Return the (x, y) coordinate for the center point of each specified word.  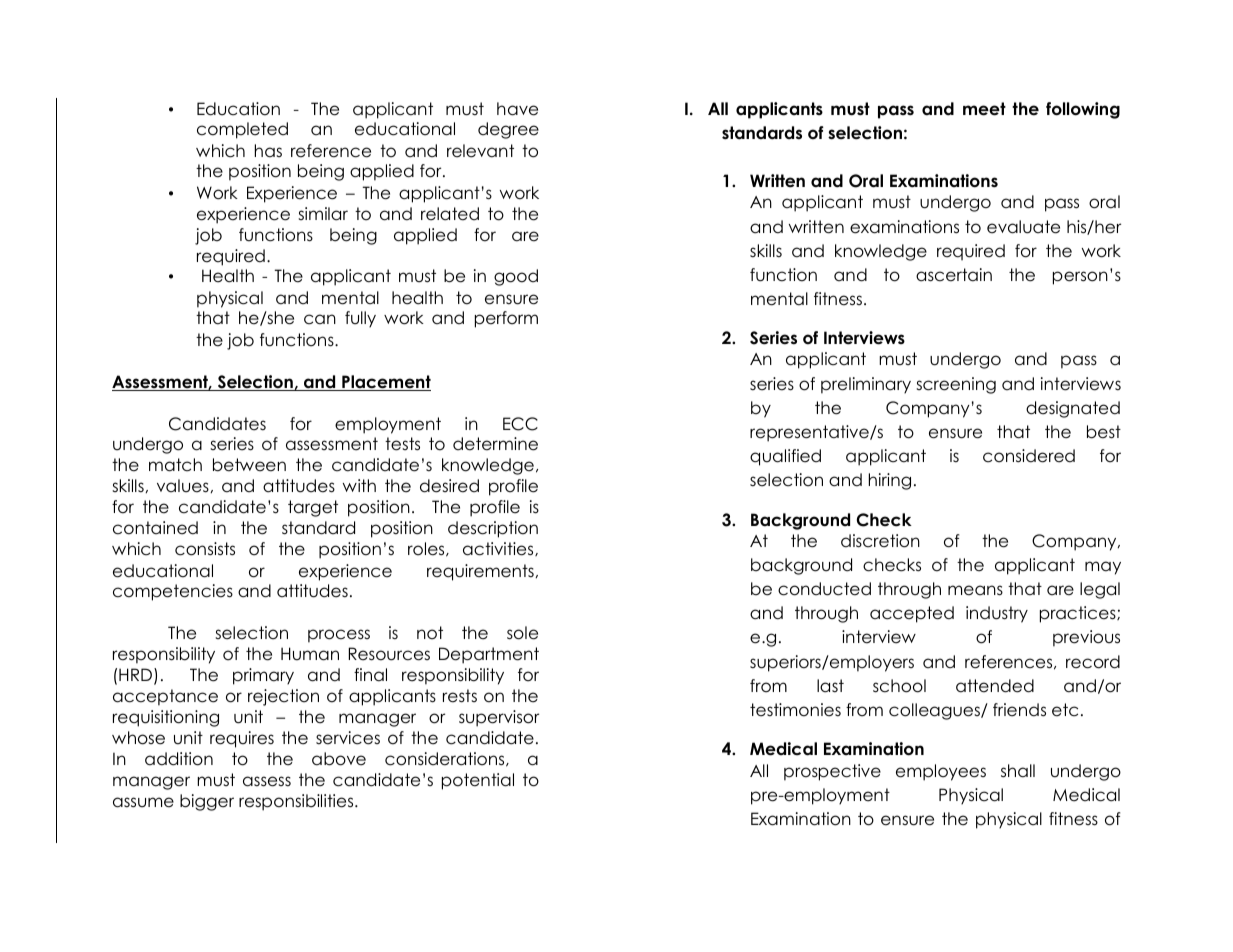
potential (478, 781)
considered (1029, 456)
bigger (207, 802)
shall (1018, 771)
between (249, 465)
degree (508, 130)
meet (984, 109)
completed (242, 130)
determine (495, 444)
